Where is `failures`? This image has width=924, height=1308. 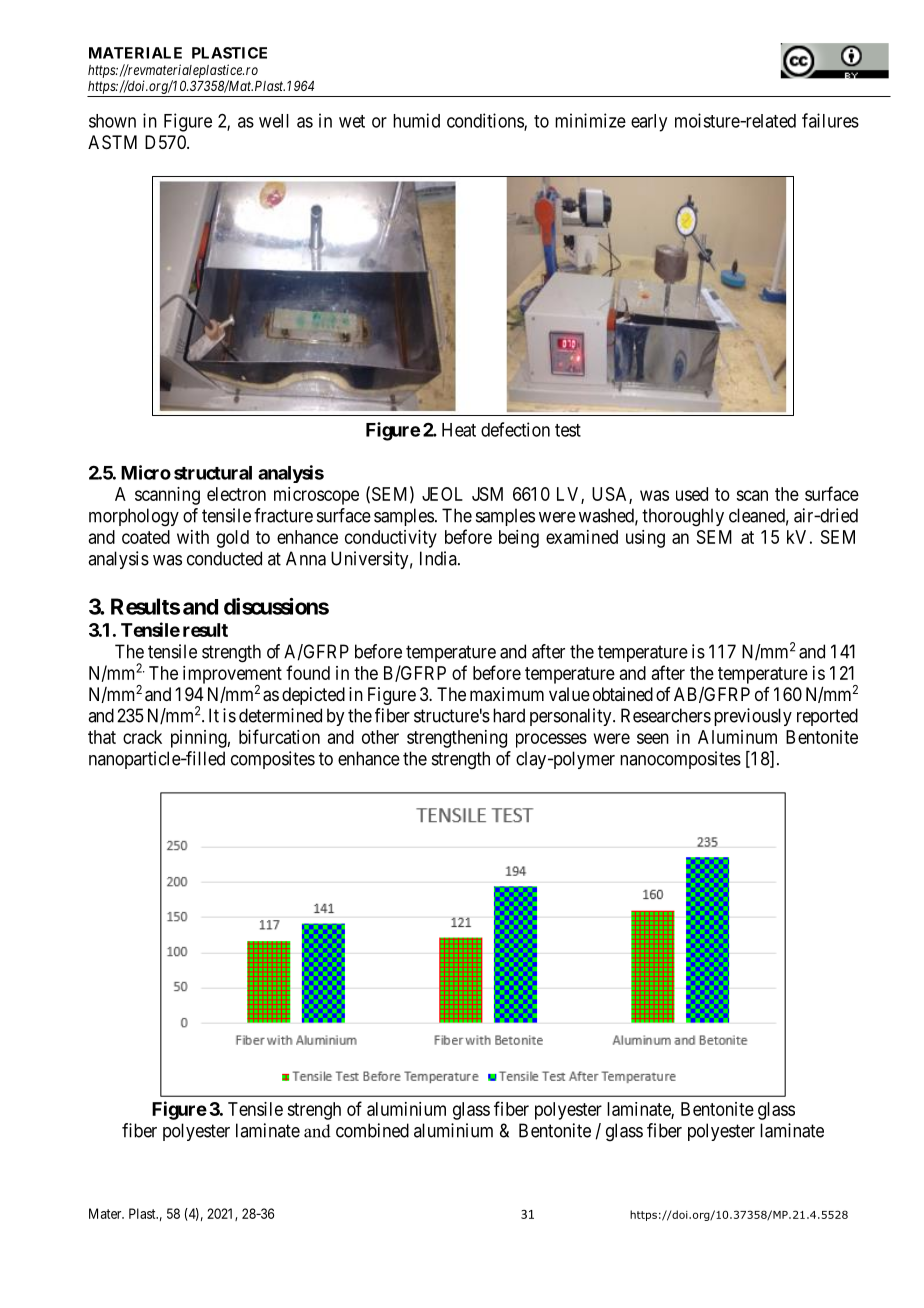 failures is located at coordinates (830, 120).
